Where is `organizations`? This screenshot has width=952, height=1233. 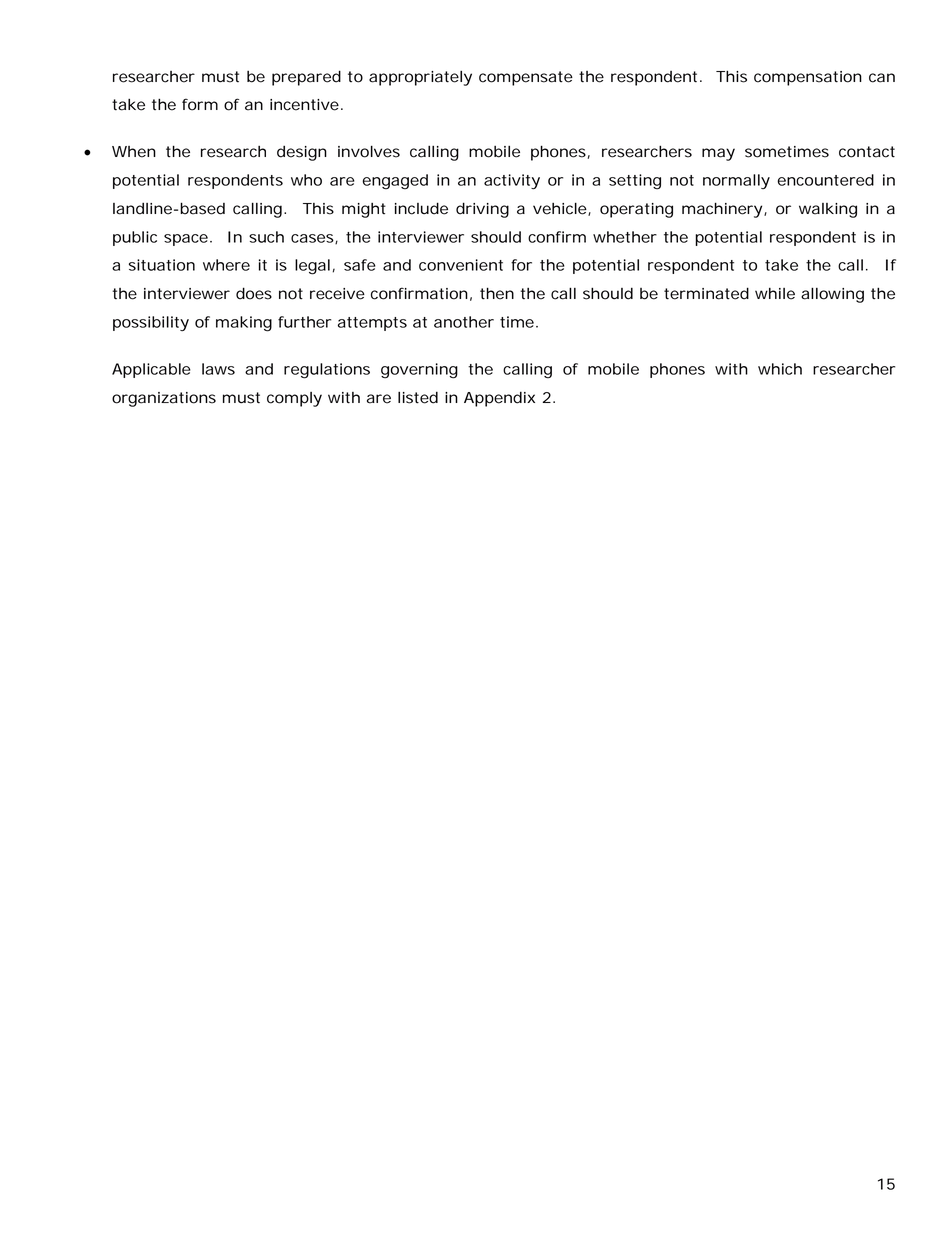 organizations is located at coordinates (164, 399).
